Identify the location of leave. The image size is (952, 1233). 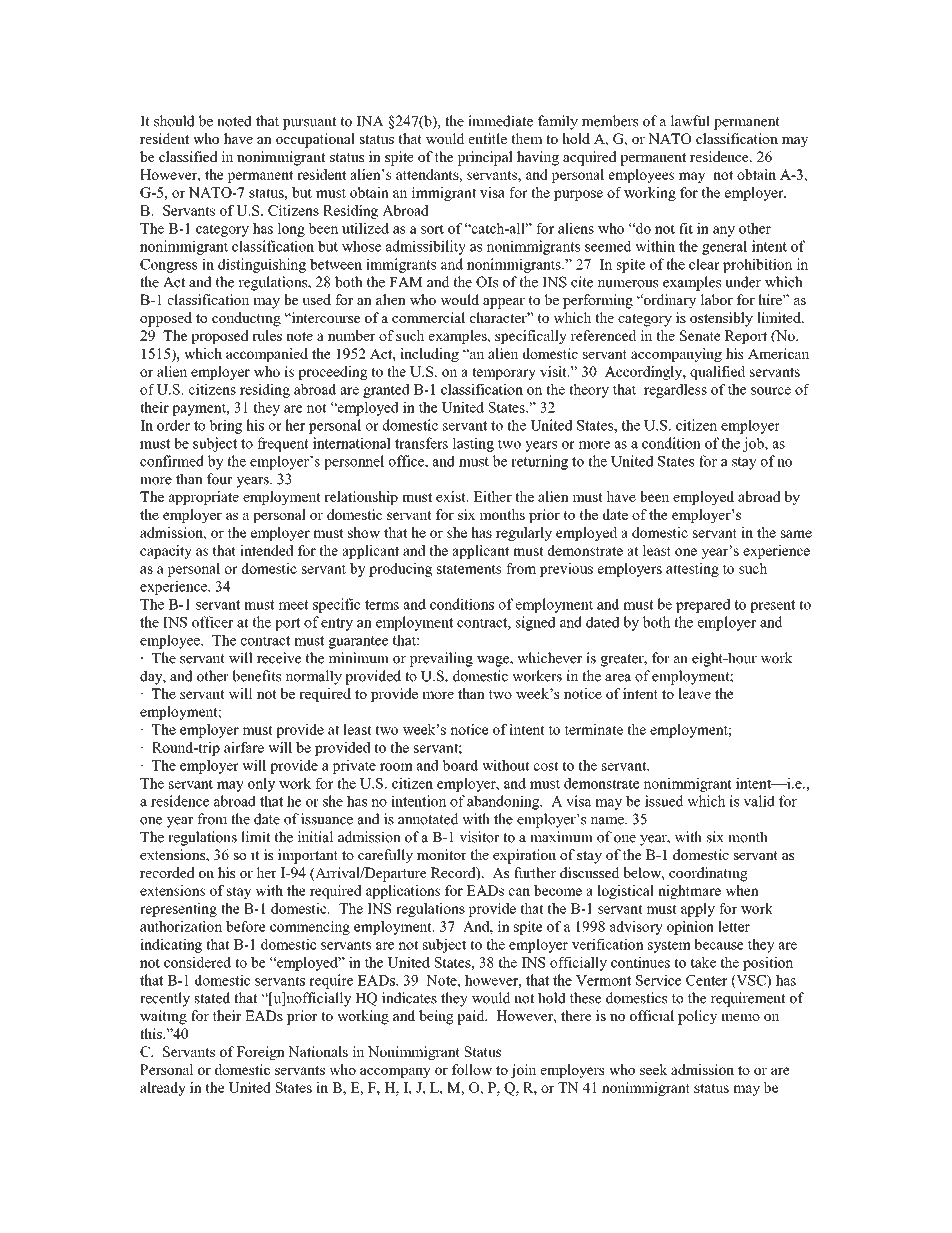
(694, 693).
